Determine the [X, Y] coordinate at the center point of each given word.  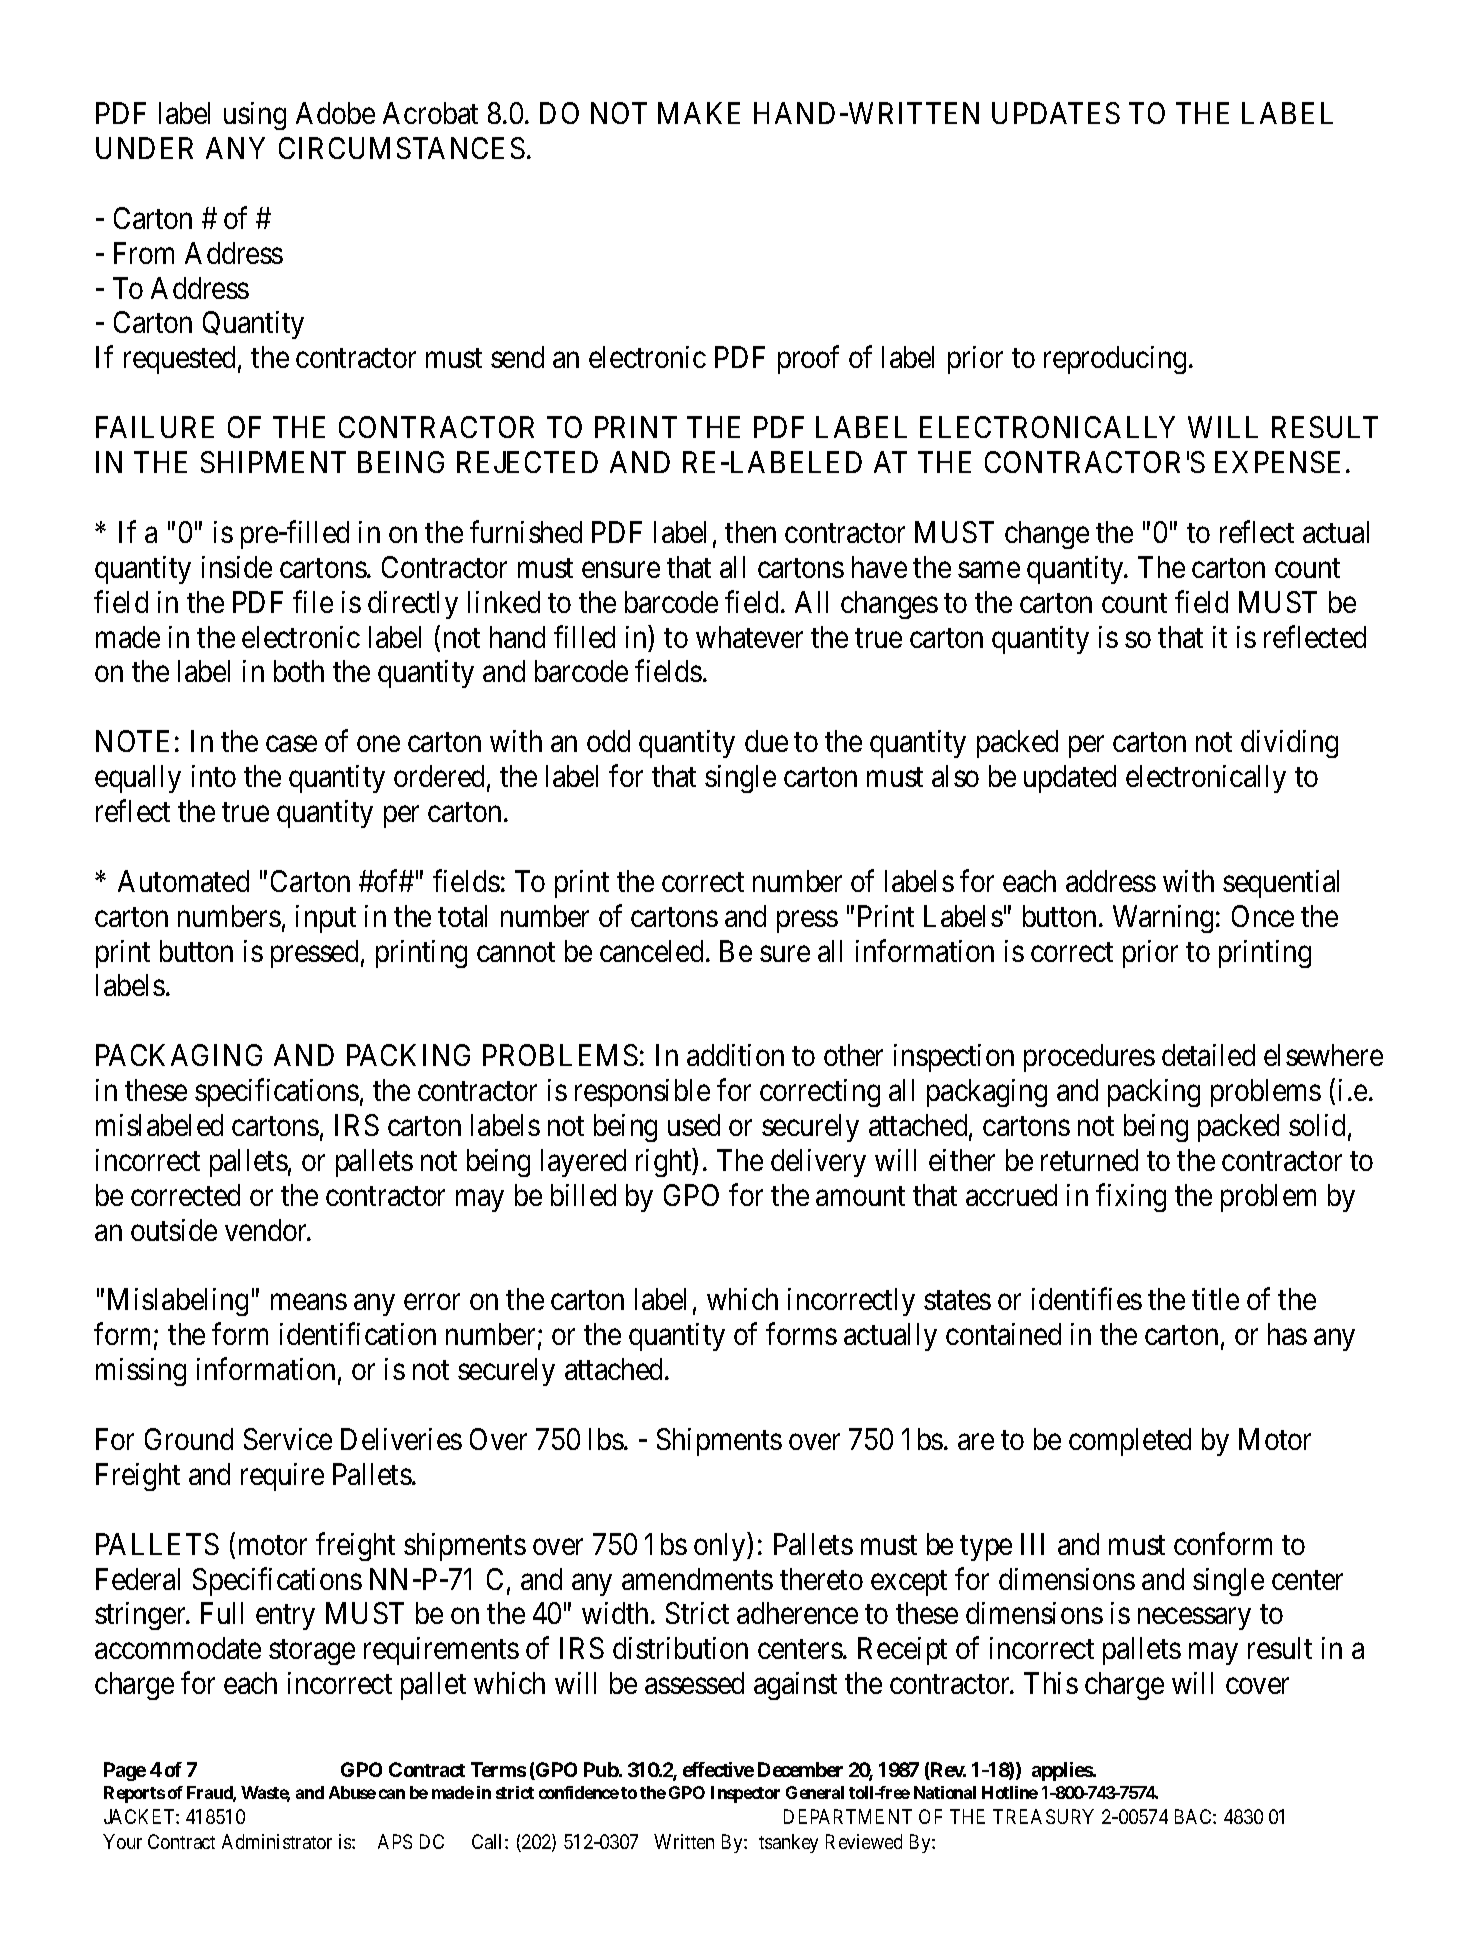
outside [174, 1230]
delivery [818, 1163]
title [1215, 1299]
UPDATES [1056, 113]
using [255, 116]
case [291, 744]
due [766, 741]
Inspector [745, 1794]
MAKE [699, 113]
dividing [1289, 744]
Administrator [277, 1841]
